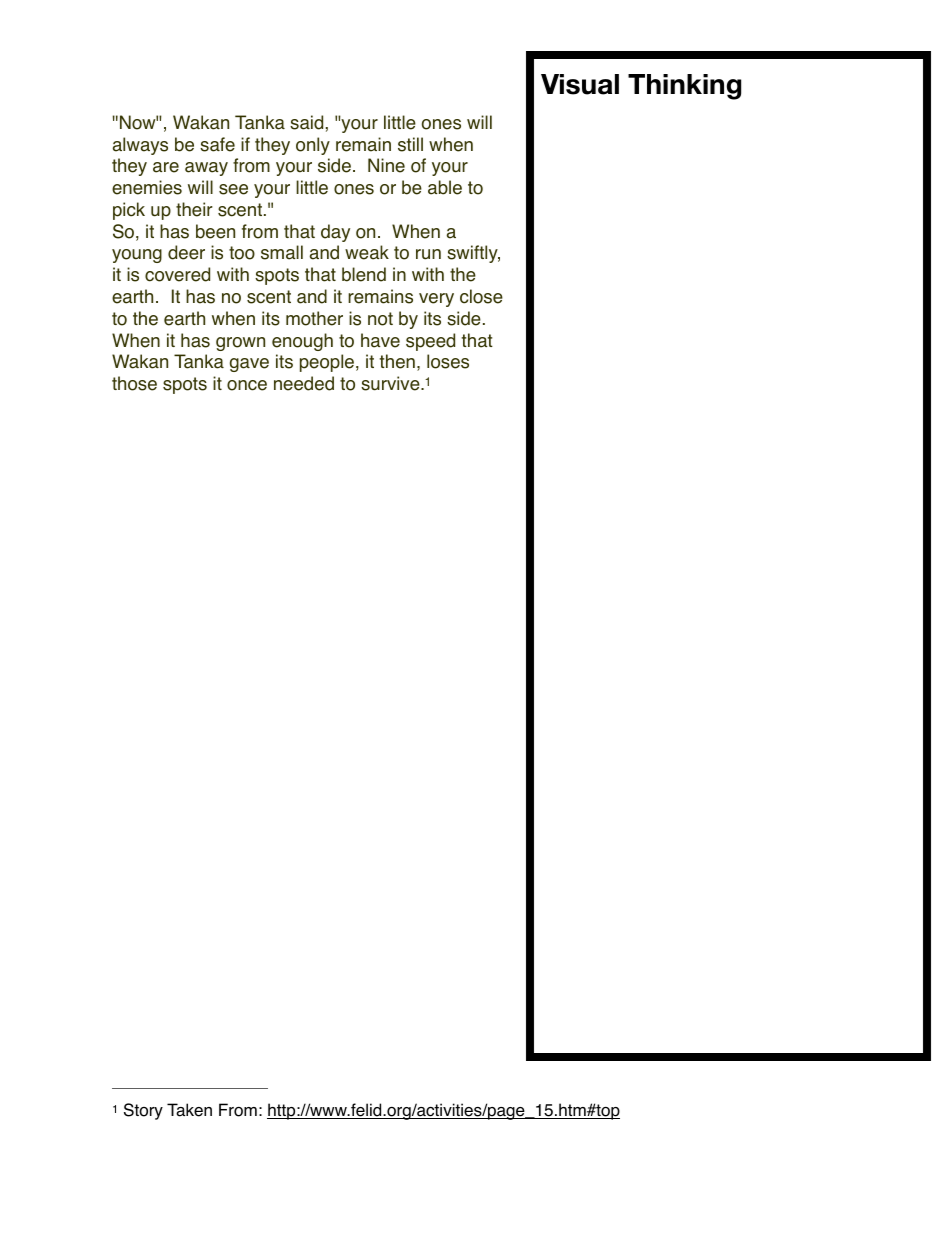 The width and height of the screenshot is (952, 1233). What do you see at coordinates (430, 342) in the screenshot?
I see `speed` at bounding box center [430, 342].
